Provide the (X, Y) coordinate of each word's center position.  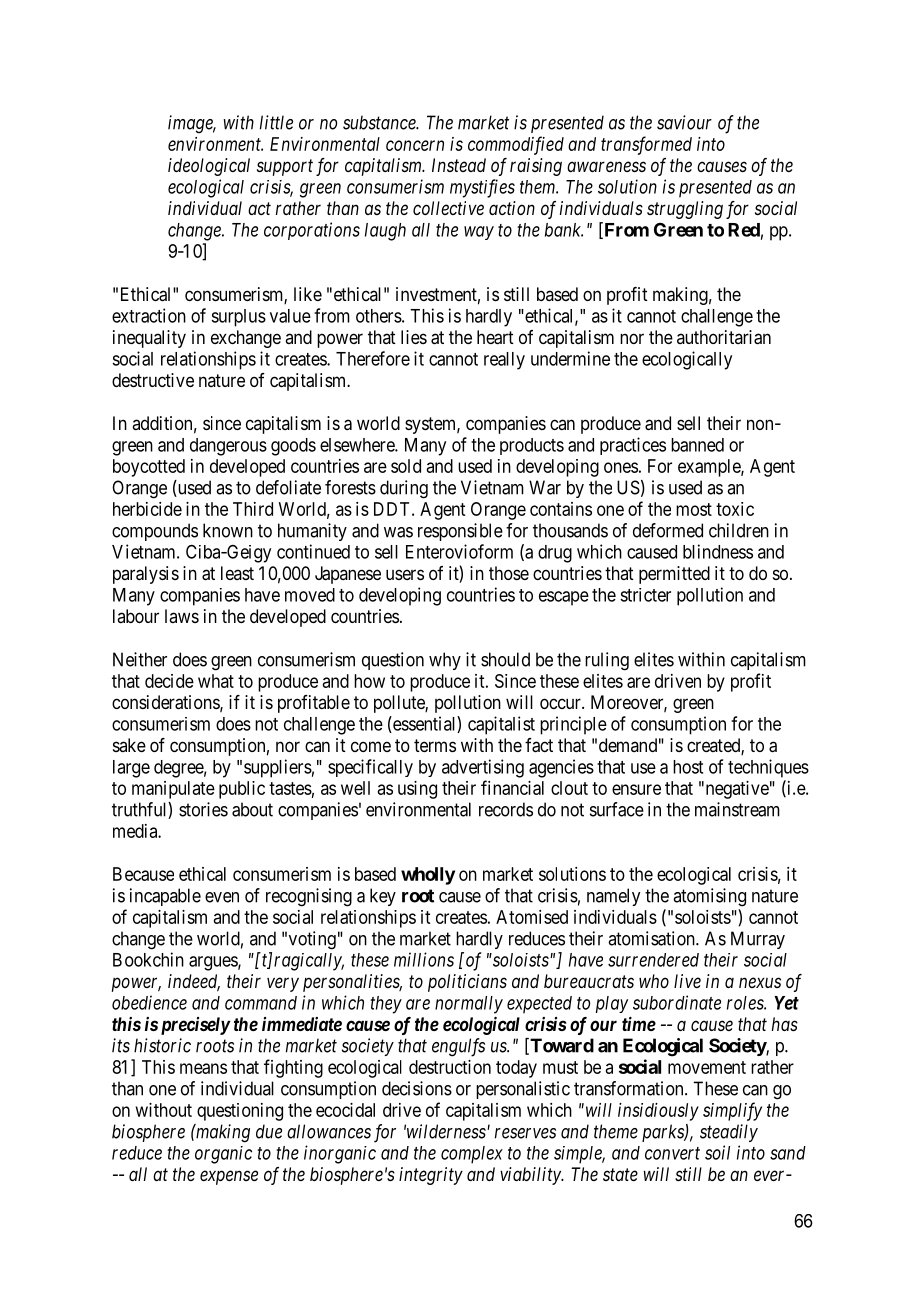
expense (229, 1177)
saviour (684, 122)
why (445, 661)
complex (472, 1155)
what (216, 681)
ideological (209, 167)
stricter (645, 595)
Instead (459, 165)
